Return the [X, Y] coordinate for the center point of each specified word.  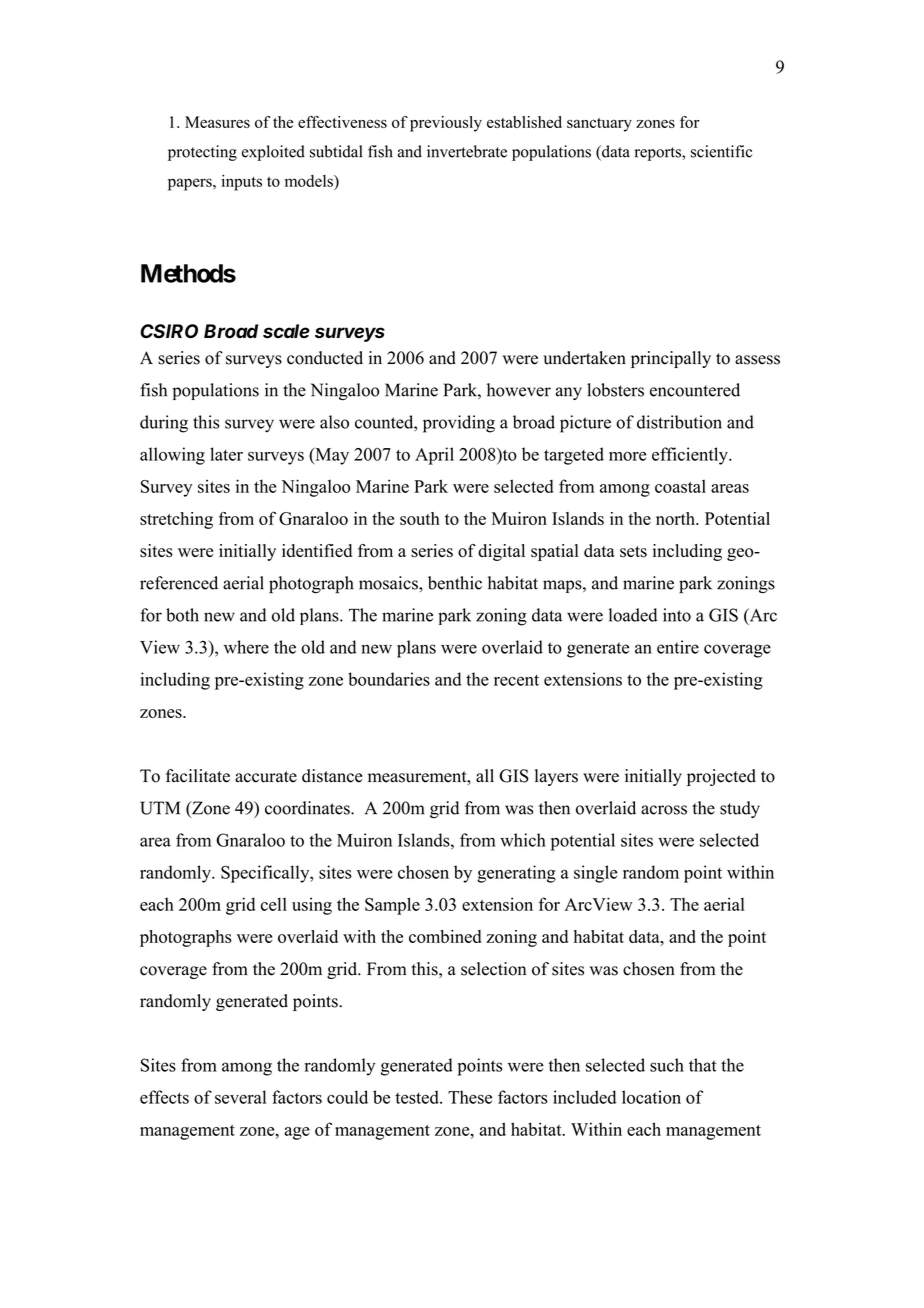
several [240, 1097]
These [470, 1097]
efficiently [691, 456]
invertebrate [467, 151]
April [434, 456]
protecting [202, 153]
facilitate [198, 776]
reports [658, 154]
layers [556, 777]
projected [721, 777]
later [226, 454]
